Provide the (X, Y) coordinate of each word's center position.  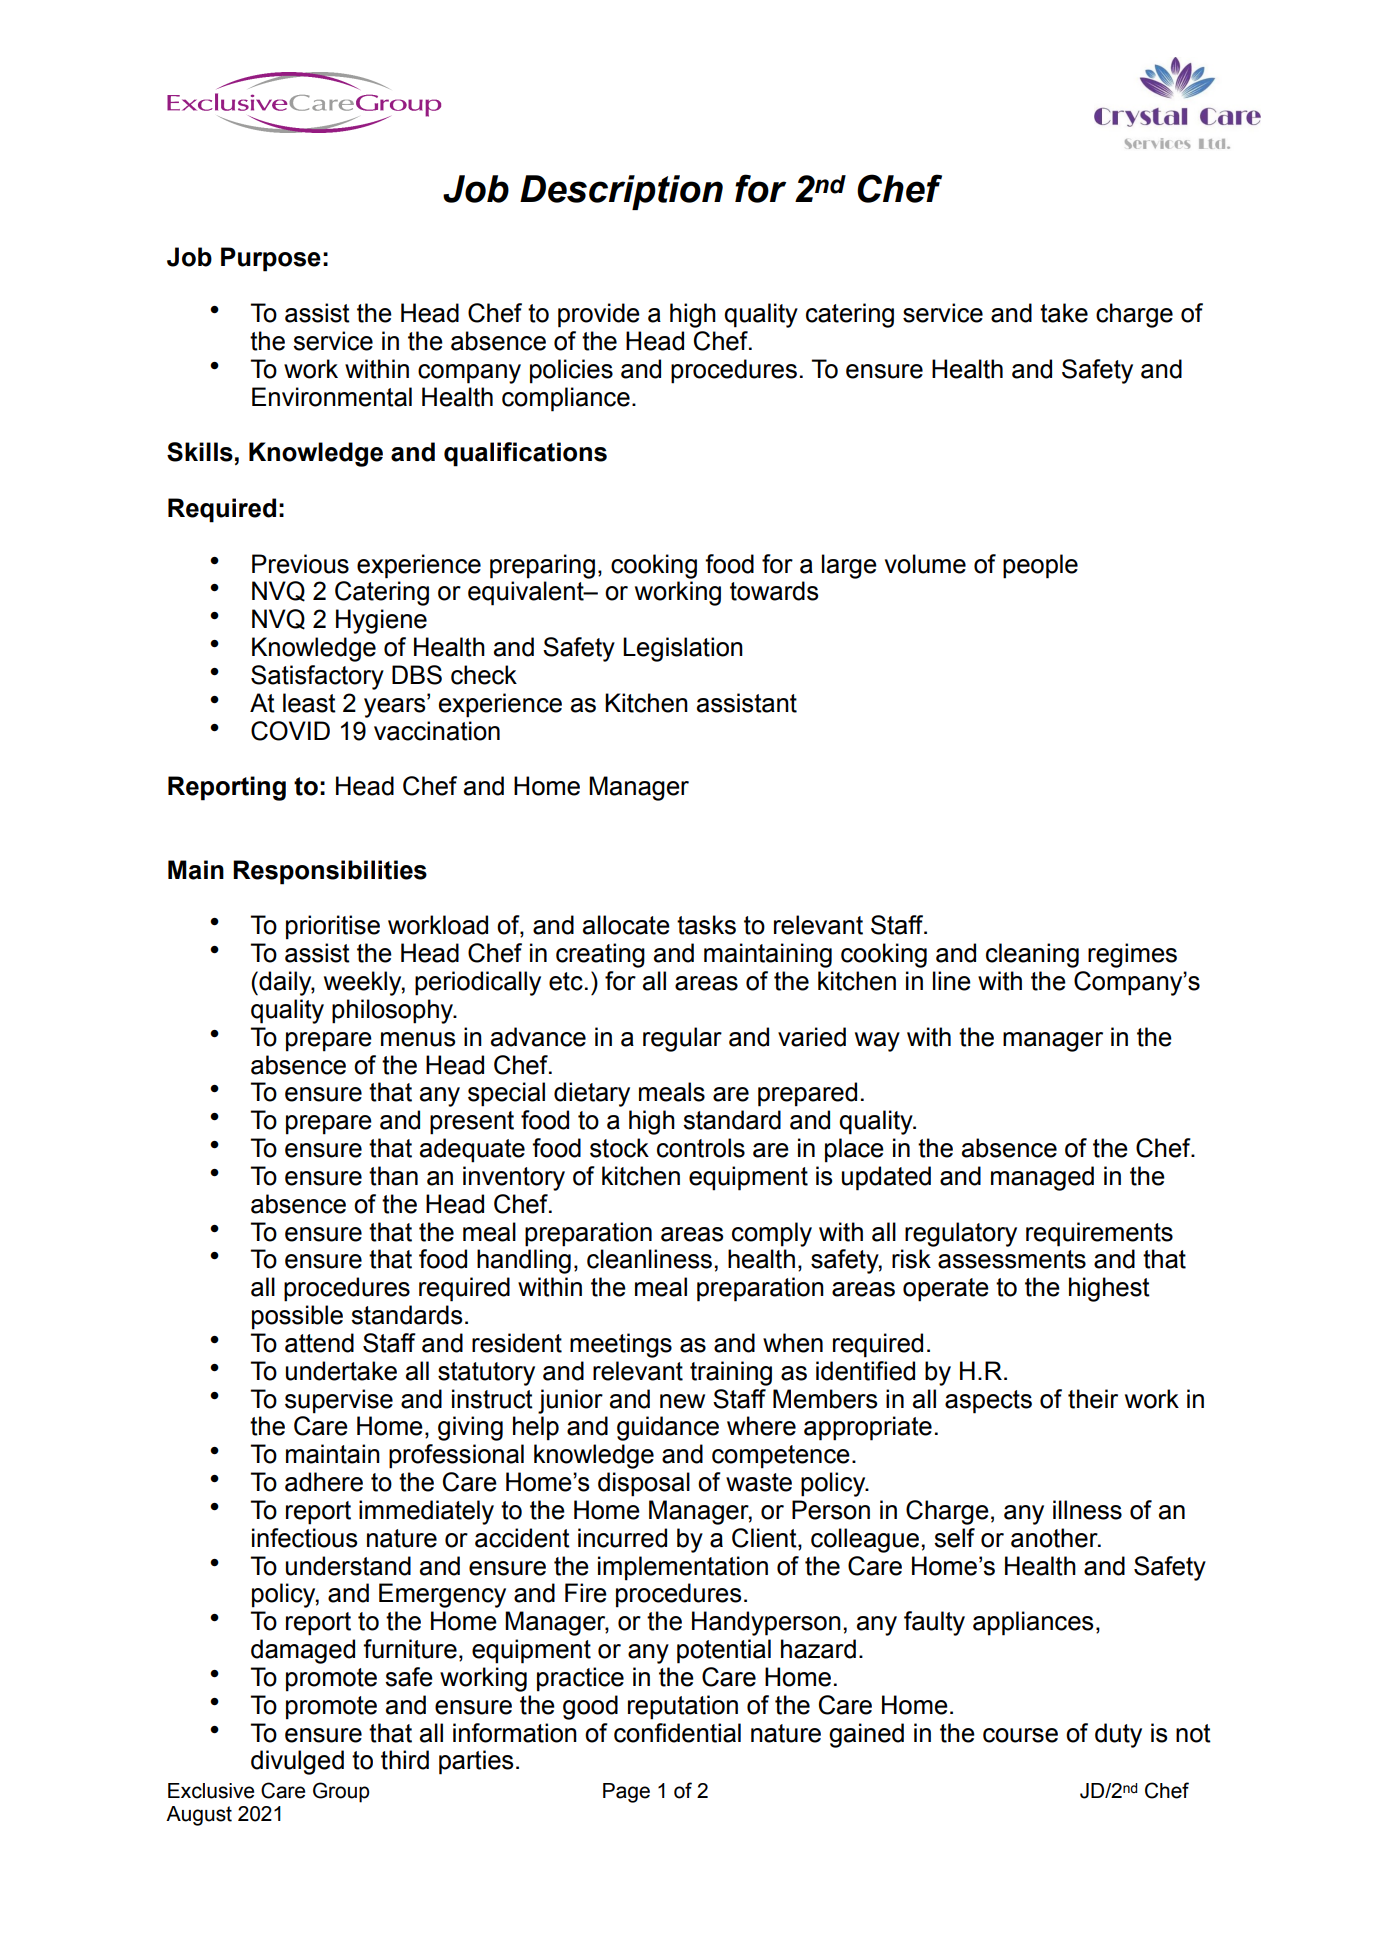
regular (682, 1039)
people (1040, 566)
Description (621, 192)
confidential (677, 1733)
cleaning (1032, 955)
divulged (297, 1762)
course (1020, 1735)
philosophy (394, 1011)
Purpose (271, 259)
